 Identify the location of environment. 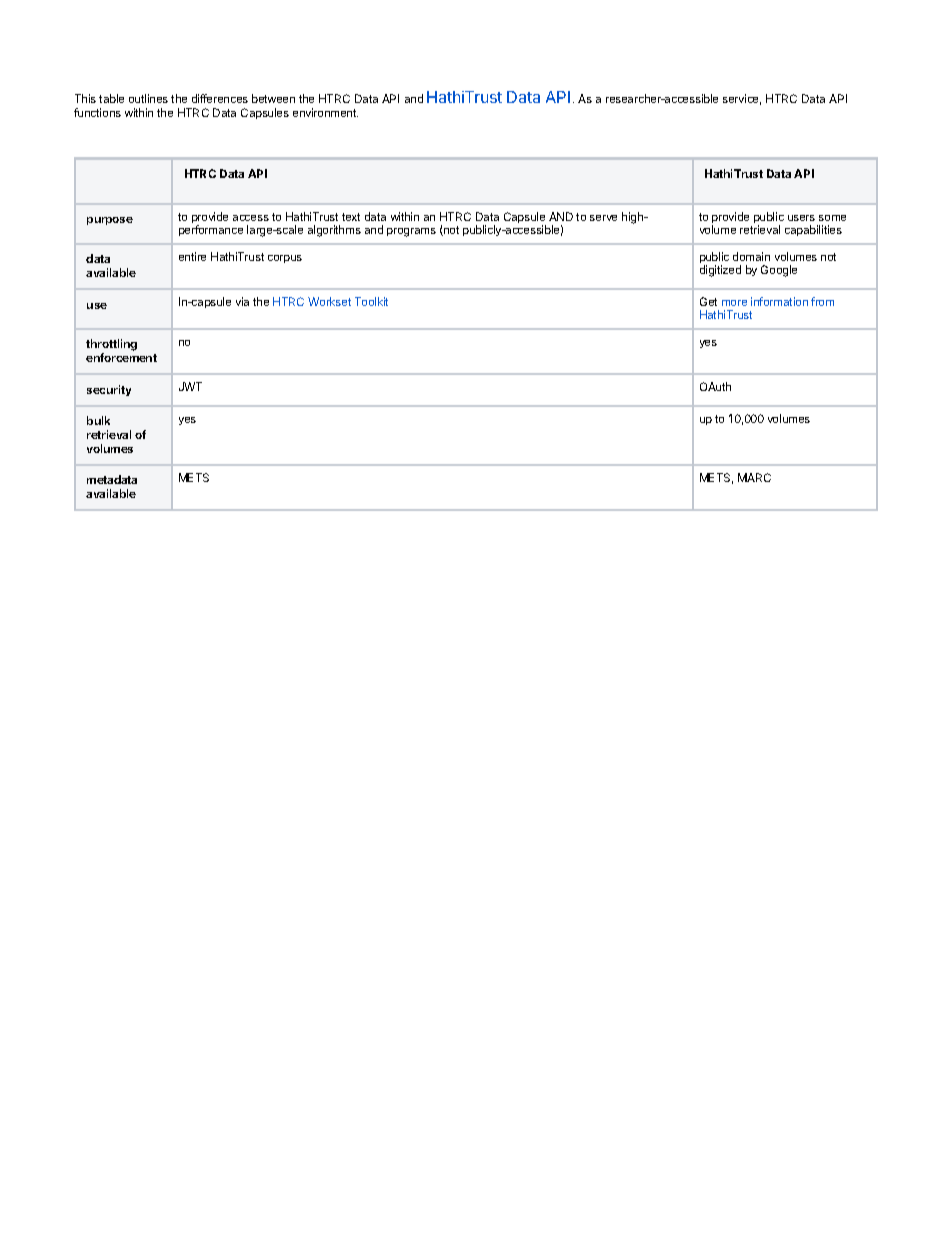
(325, 112).
